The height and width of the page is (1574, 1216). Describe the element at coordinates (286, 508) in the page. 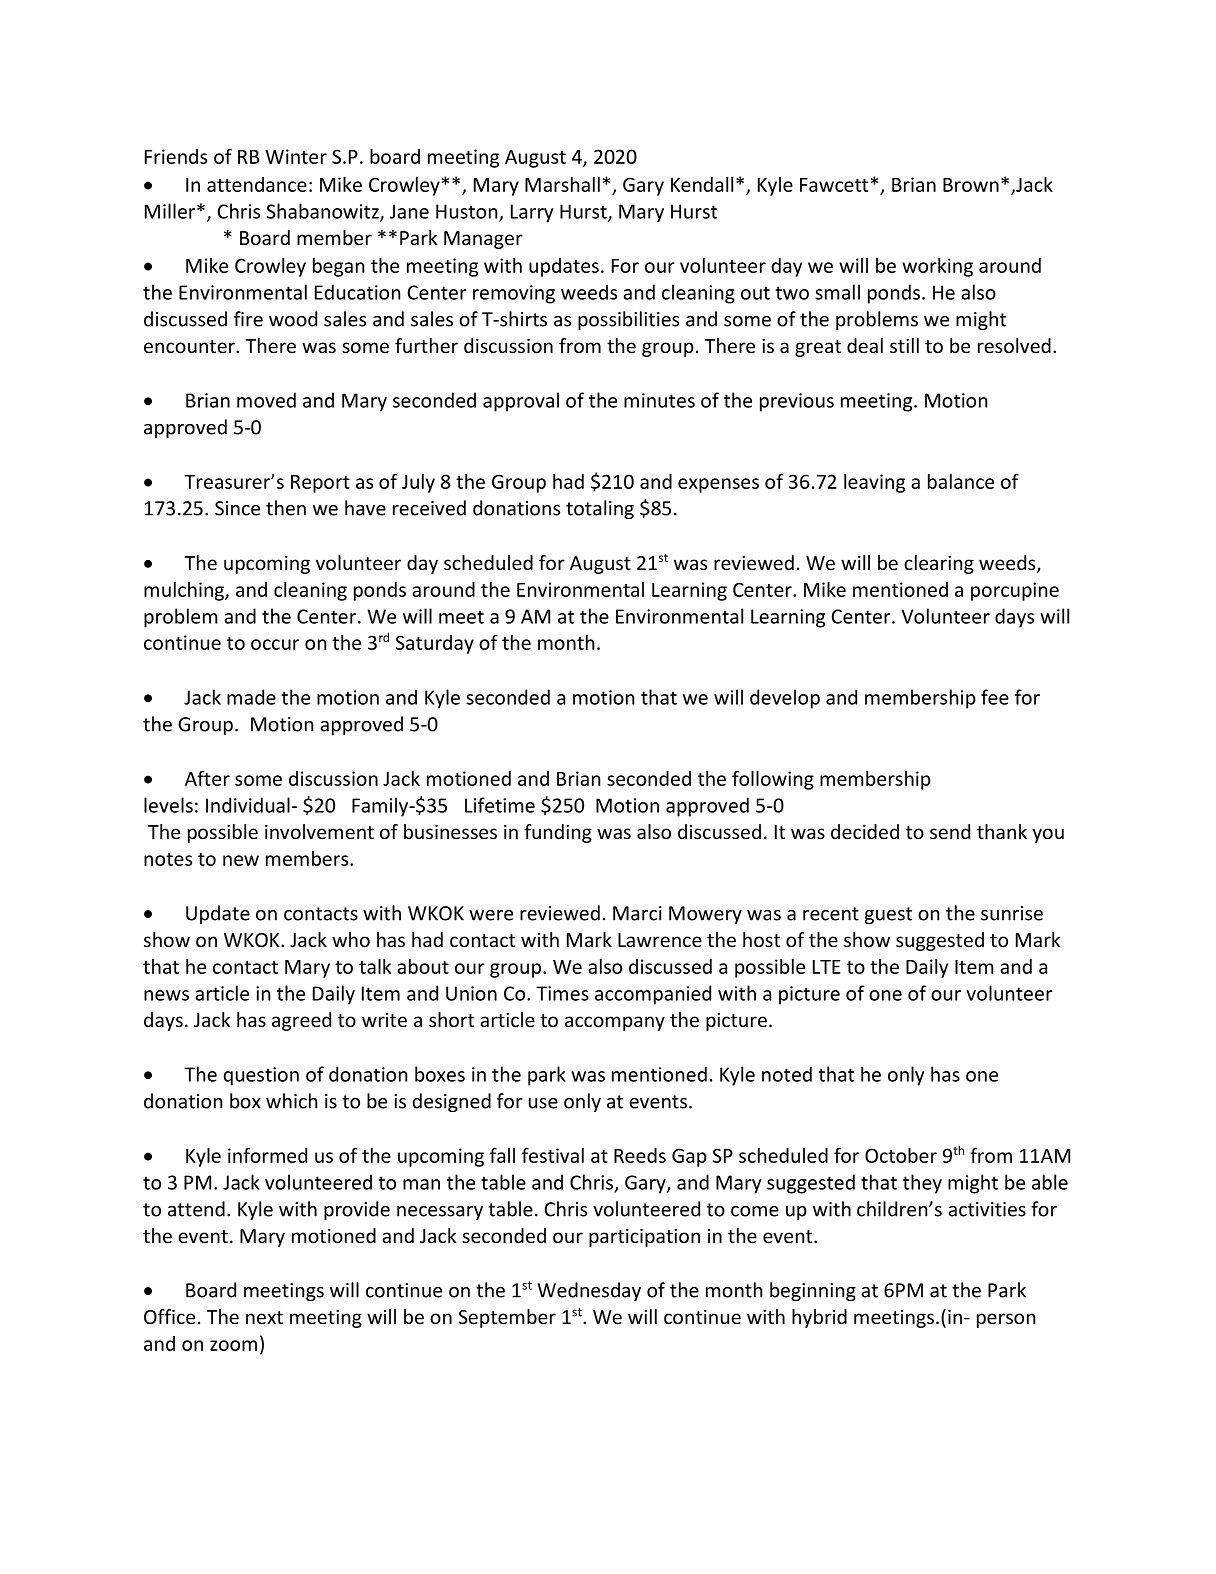

I see `then` at that location.
